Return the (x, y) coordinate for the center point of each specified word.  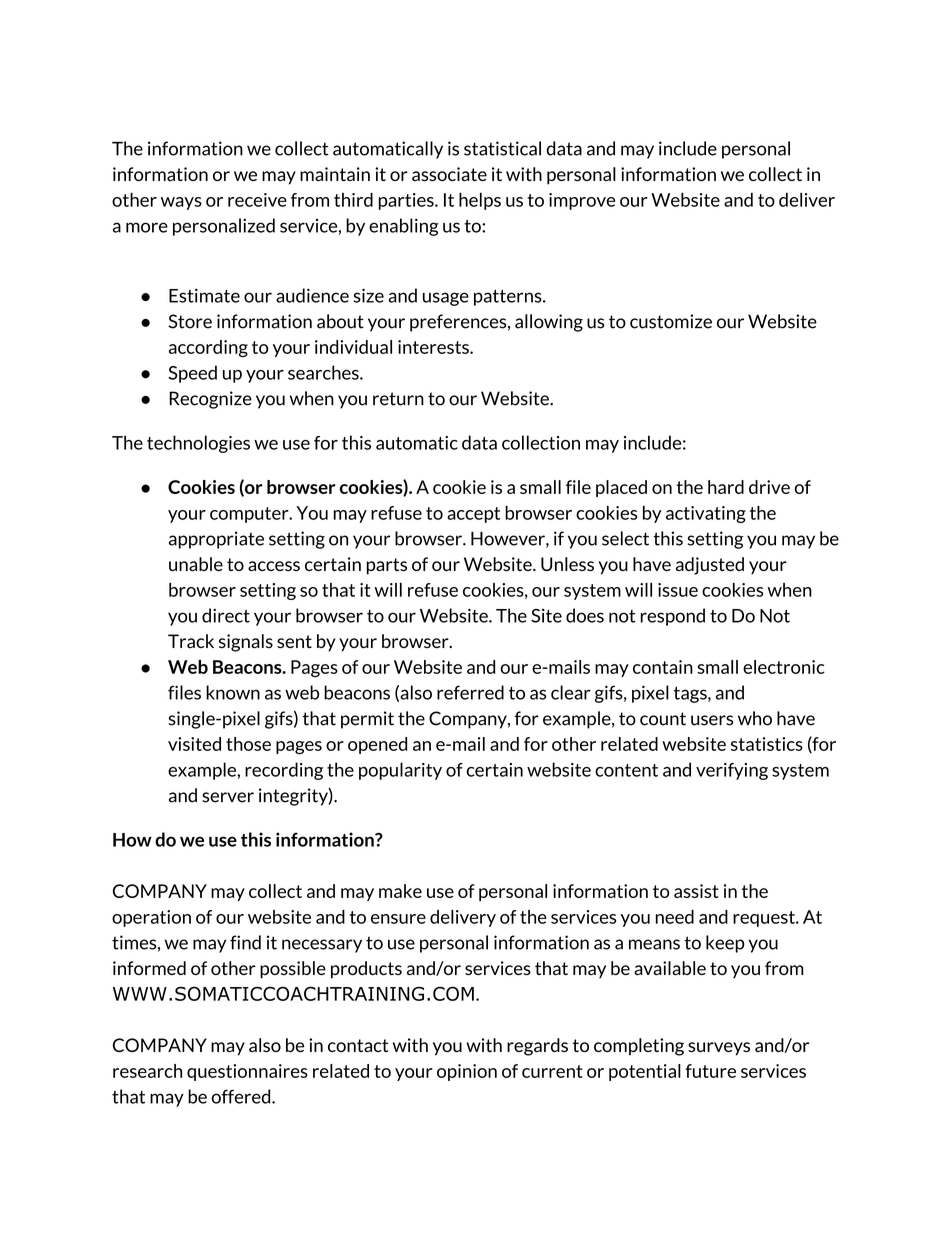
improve (582, 201)
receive (257, 200)
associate (449, 174)
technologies (198, 444)
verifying (732, 771)
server (228, 797)
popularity (400, 771)
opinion (467, 1072)
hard (726, 487)
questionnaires (247, 1072)
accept (473, 515)
